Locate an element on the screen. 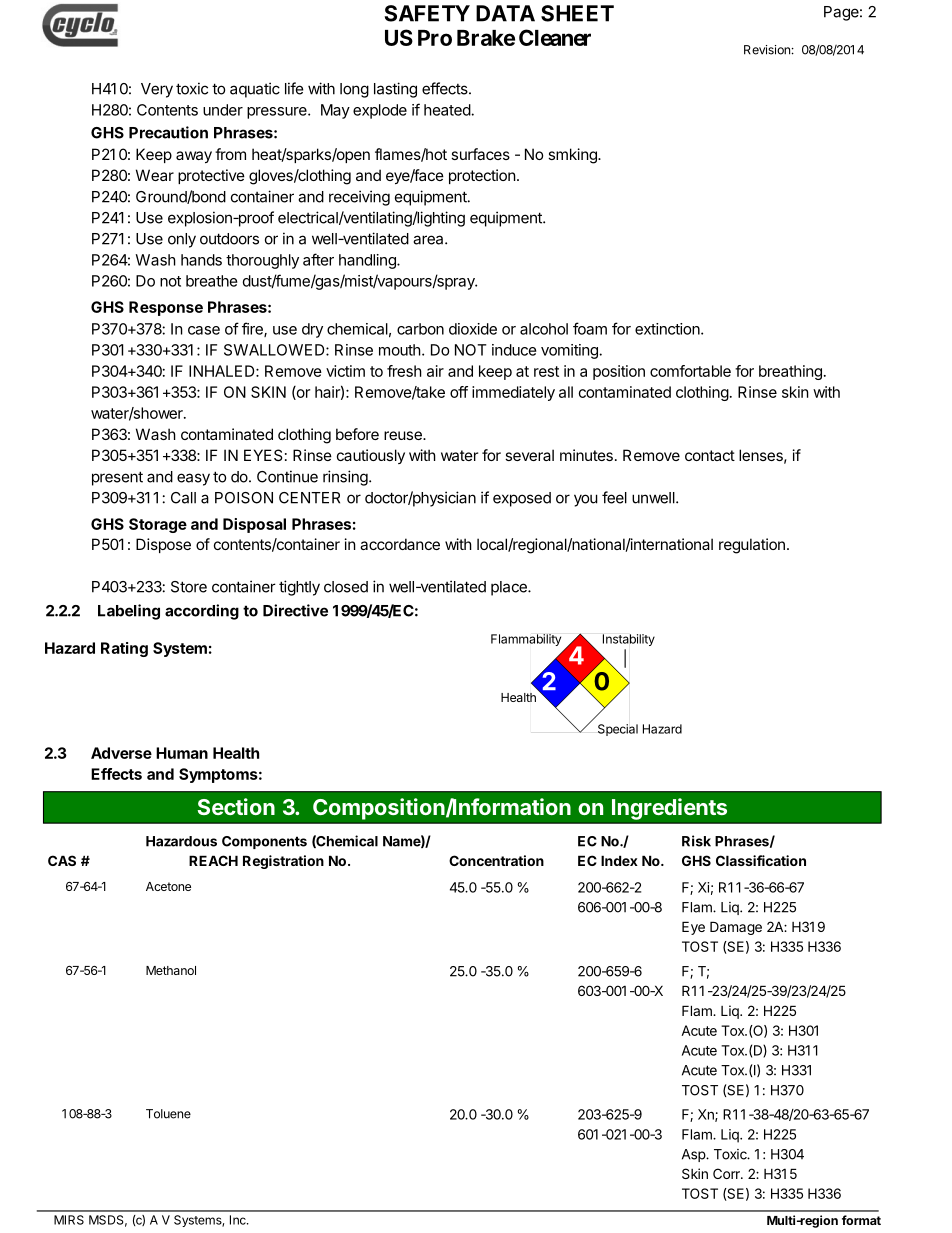  Very is located at coordinates (157, 90).
